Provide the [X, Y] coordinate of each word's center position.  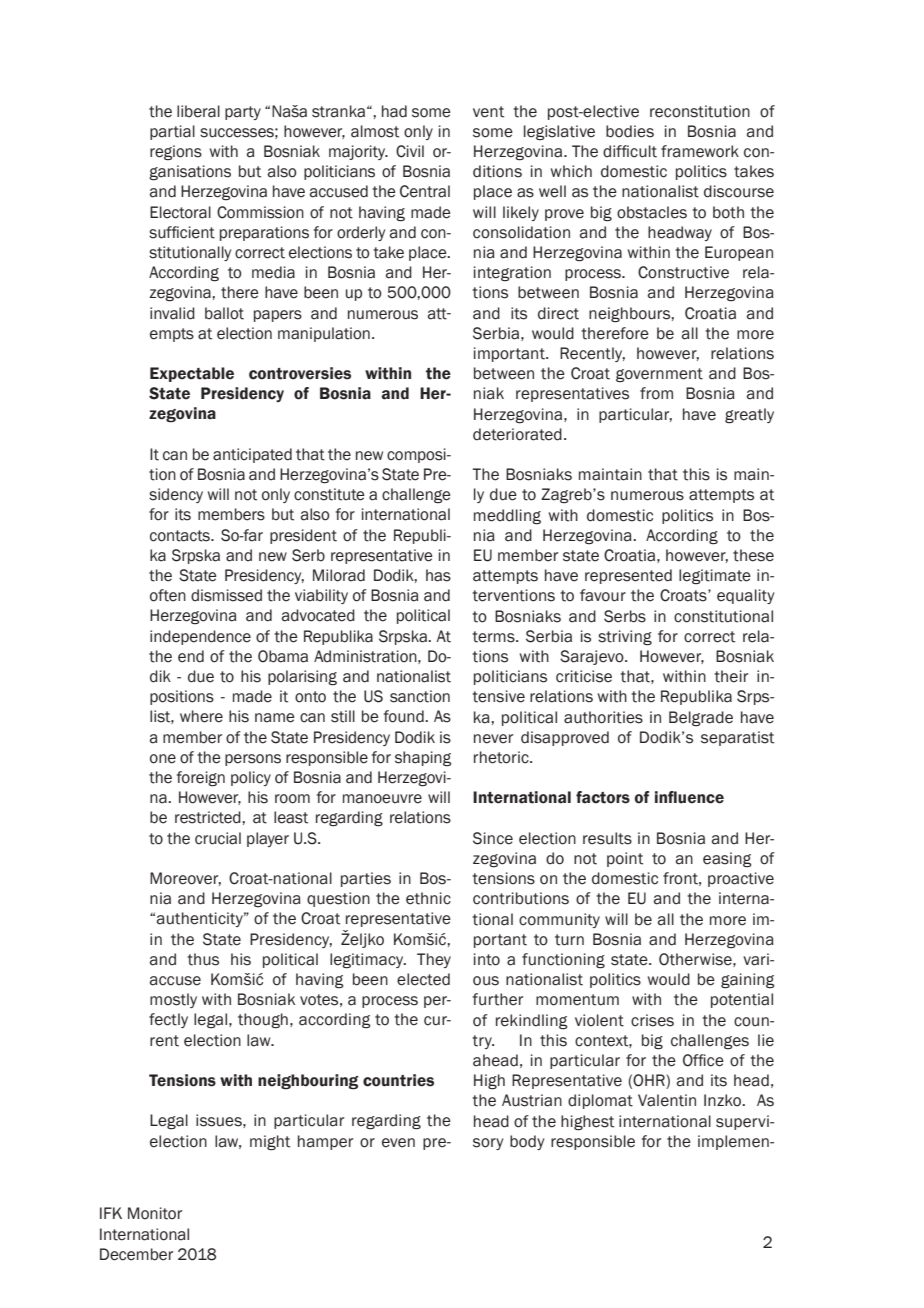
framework [700, 151]
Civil [410, 151]
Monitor [155, 1213]
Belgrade [701, 718]
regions [176, 152]
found [405, 716]
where [201, 716]
